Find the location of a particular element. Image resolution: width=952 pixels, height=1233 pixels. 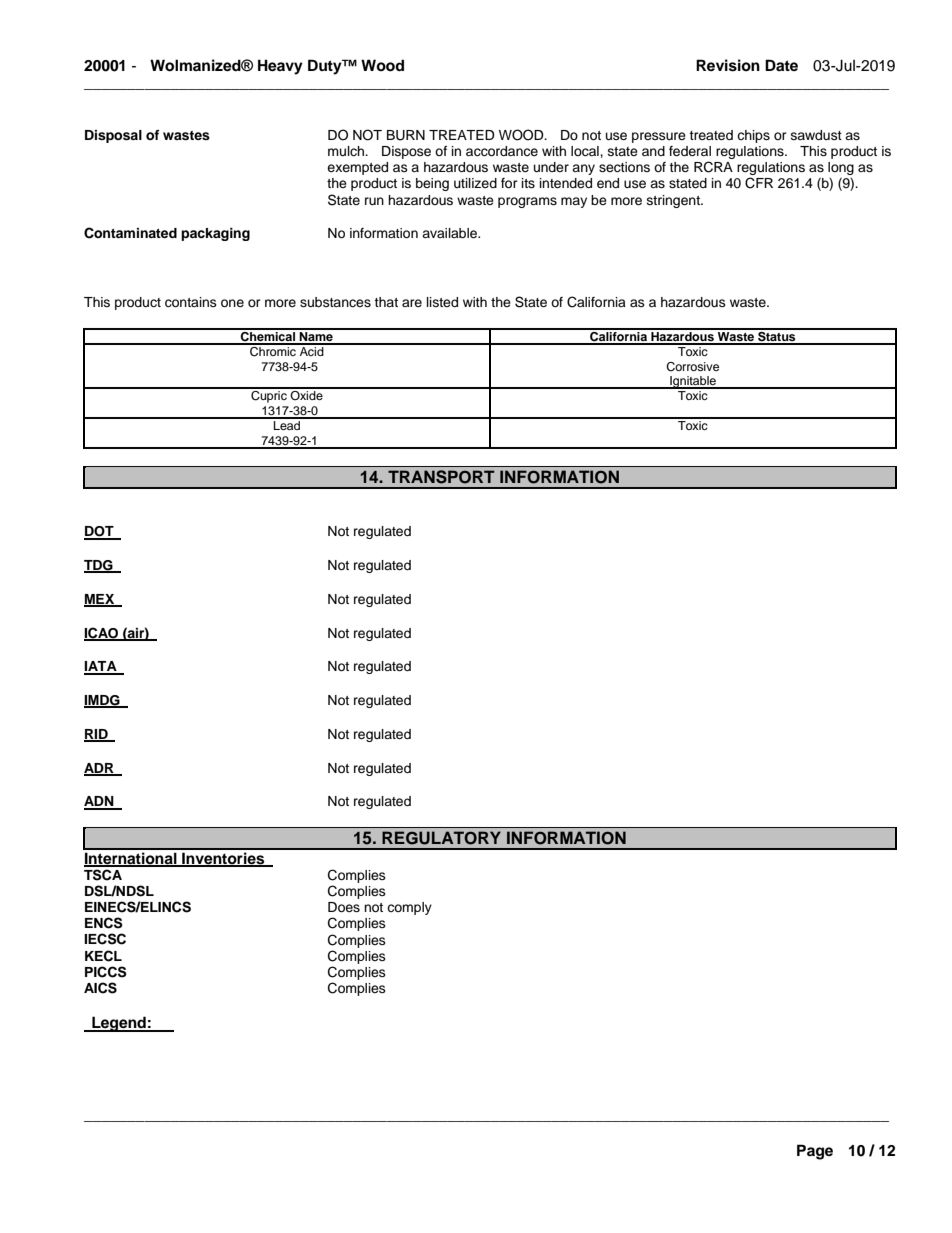

accordance is located at coordinates (502, 151).
